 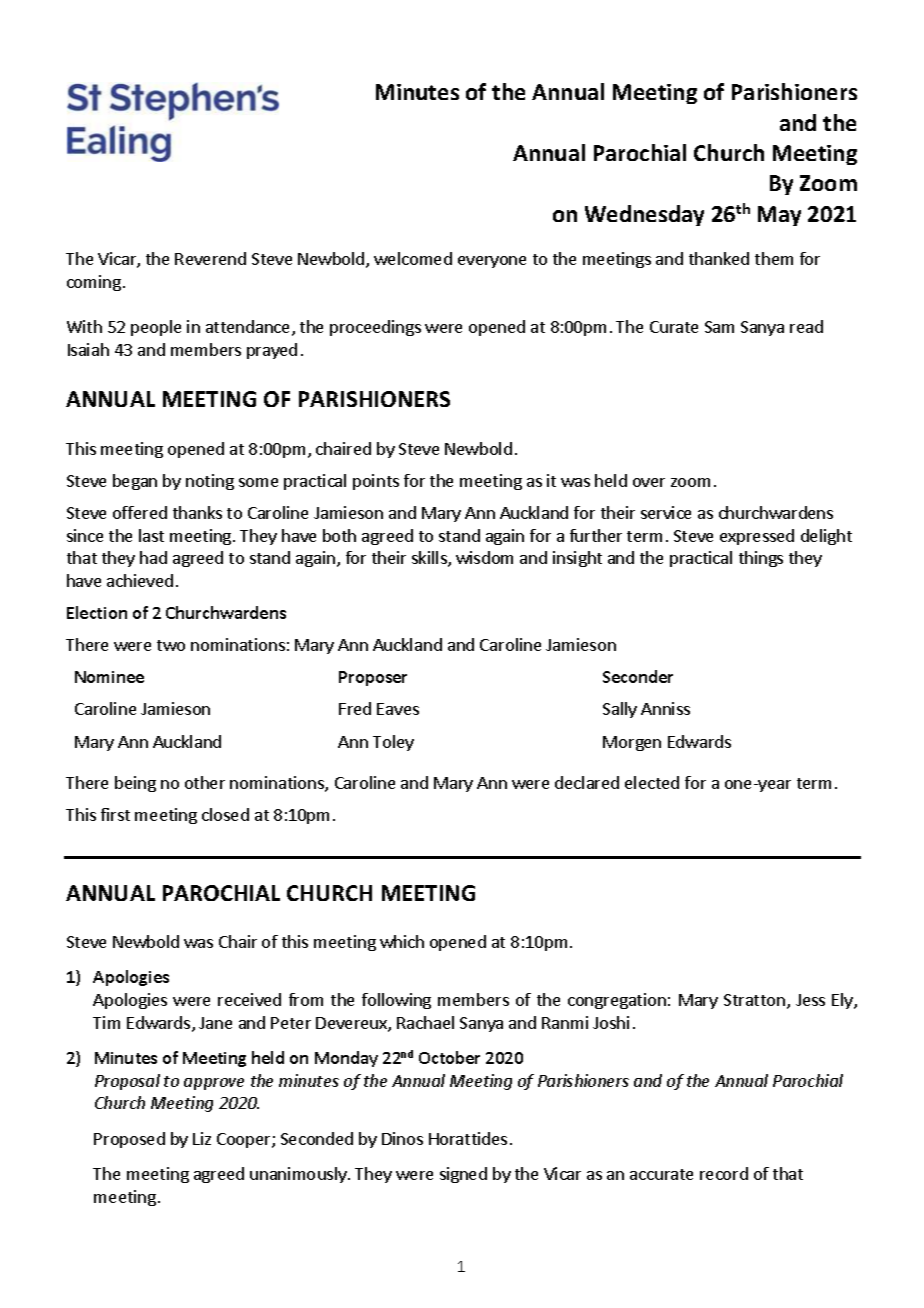 I want to click on skills, so click(x=430, y=559).
